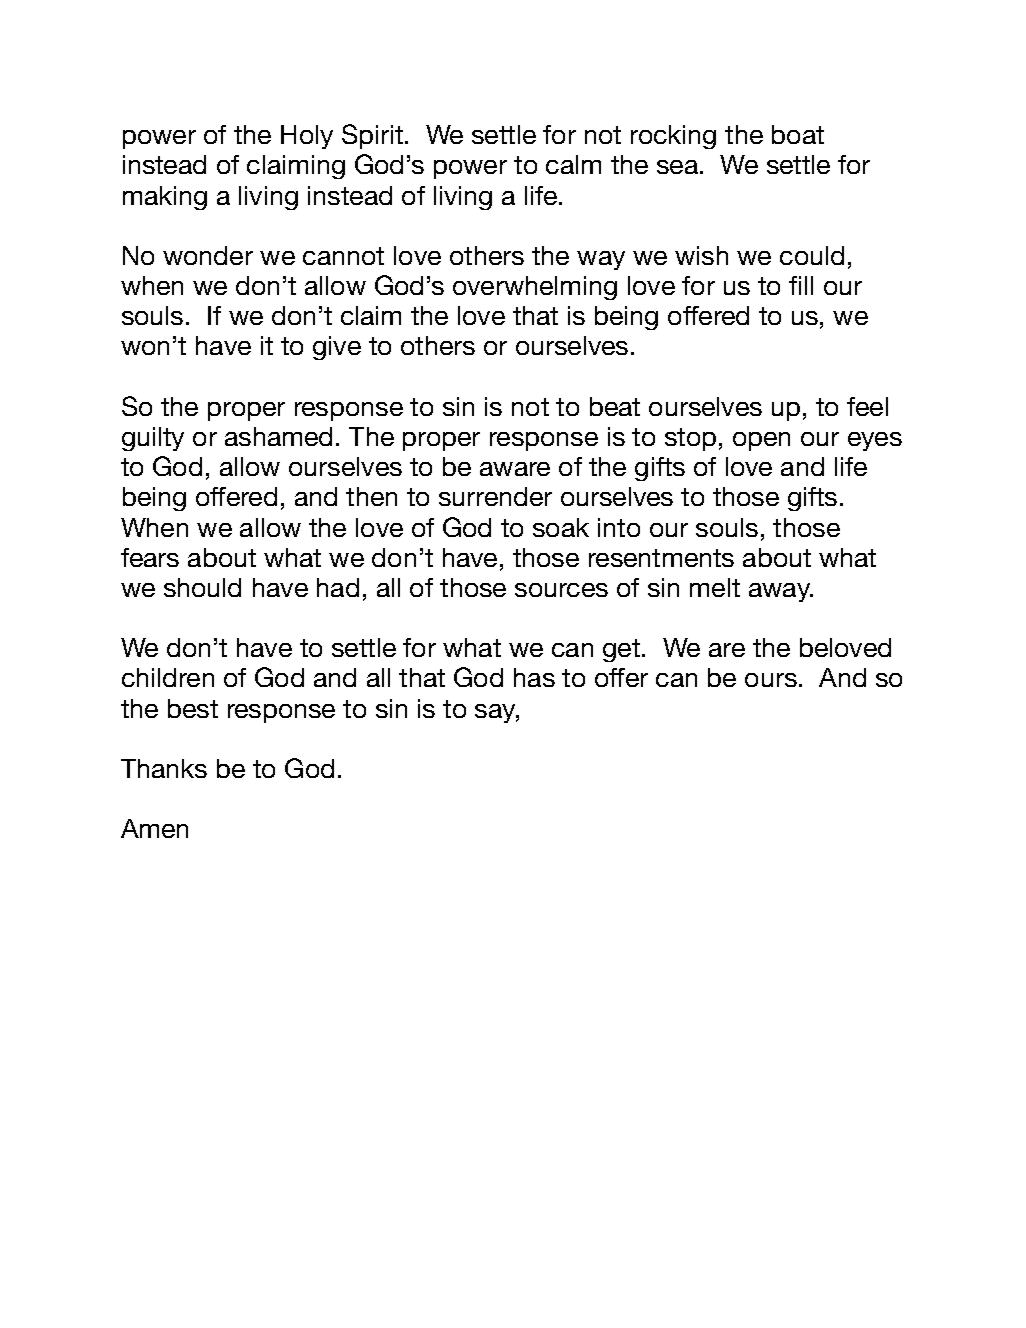  I want to click on feel, so click(867, 406).
